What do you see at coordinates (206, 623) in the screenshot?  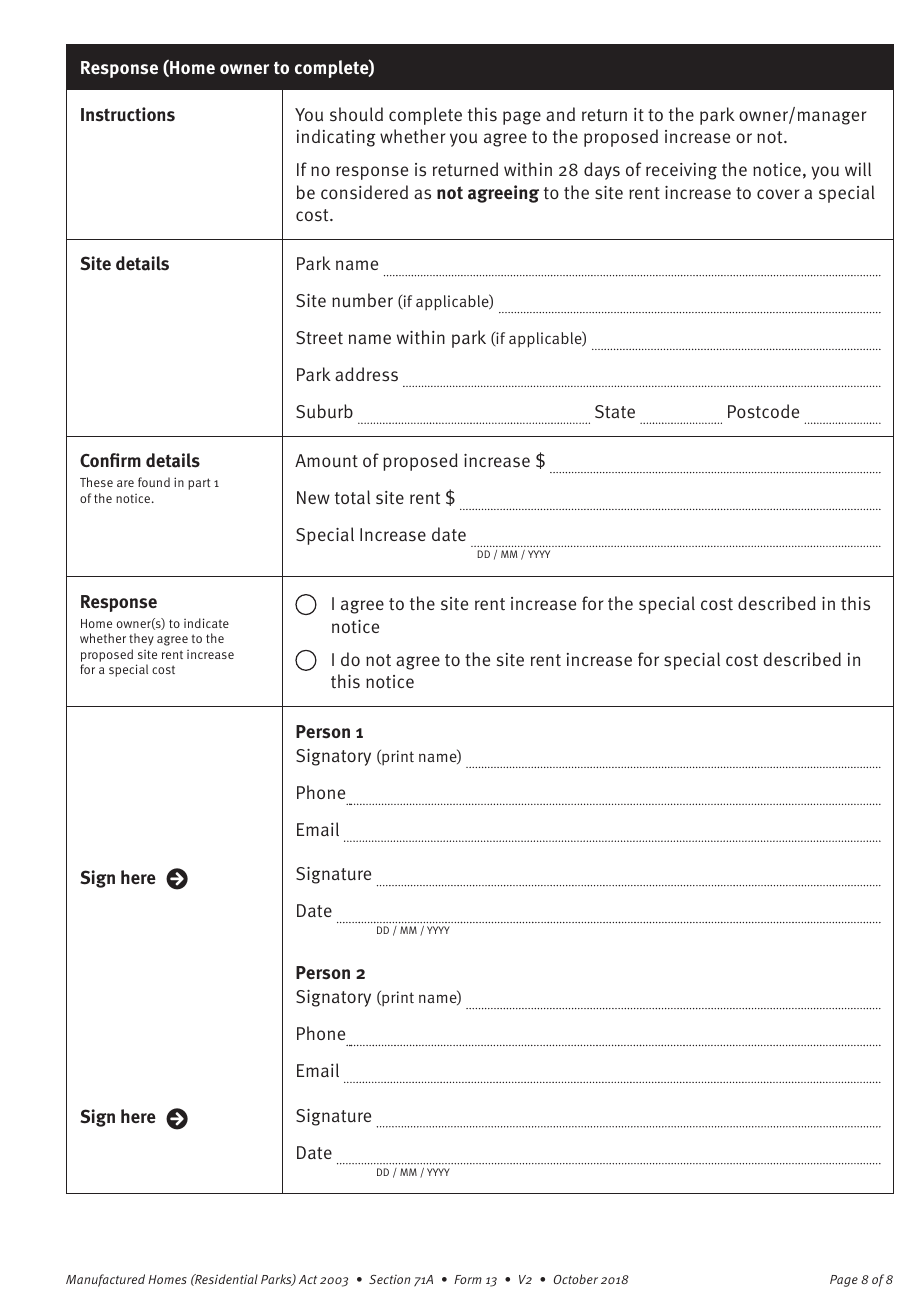 I see `indicate` at bounding box center [206, 623].
